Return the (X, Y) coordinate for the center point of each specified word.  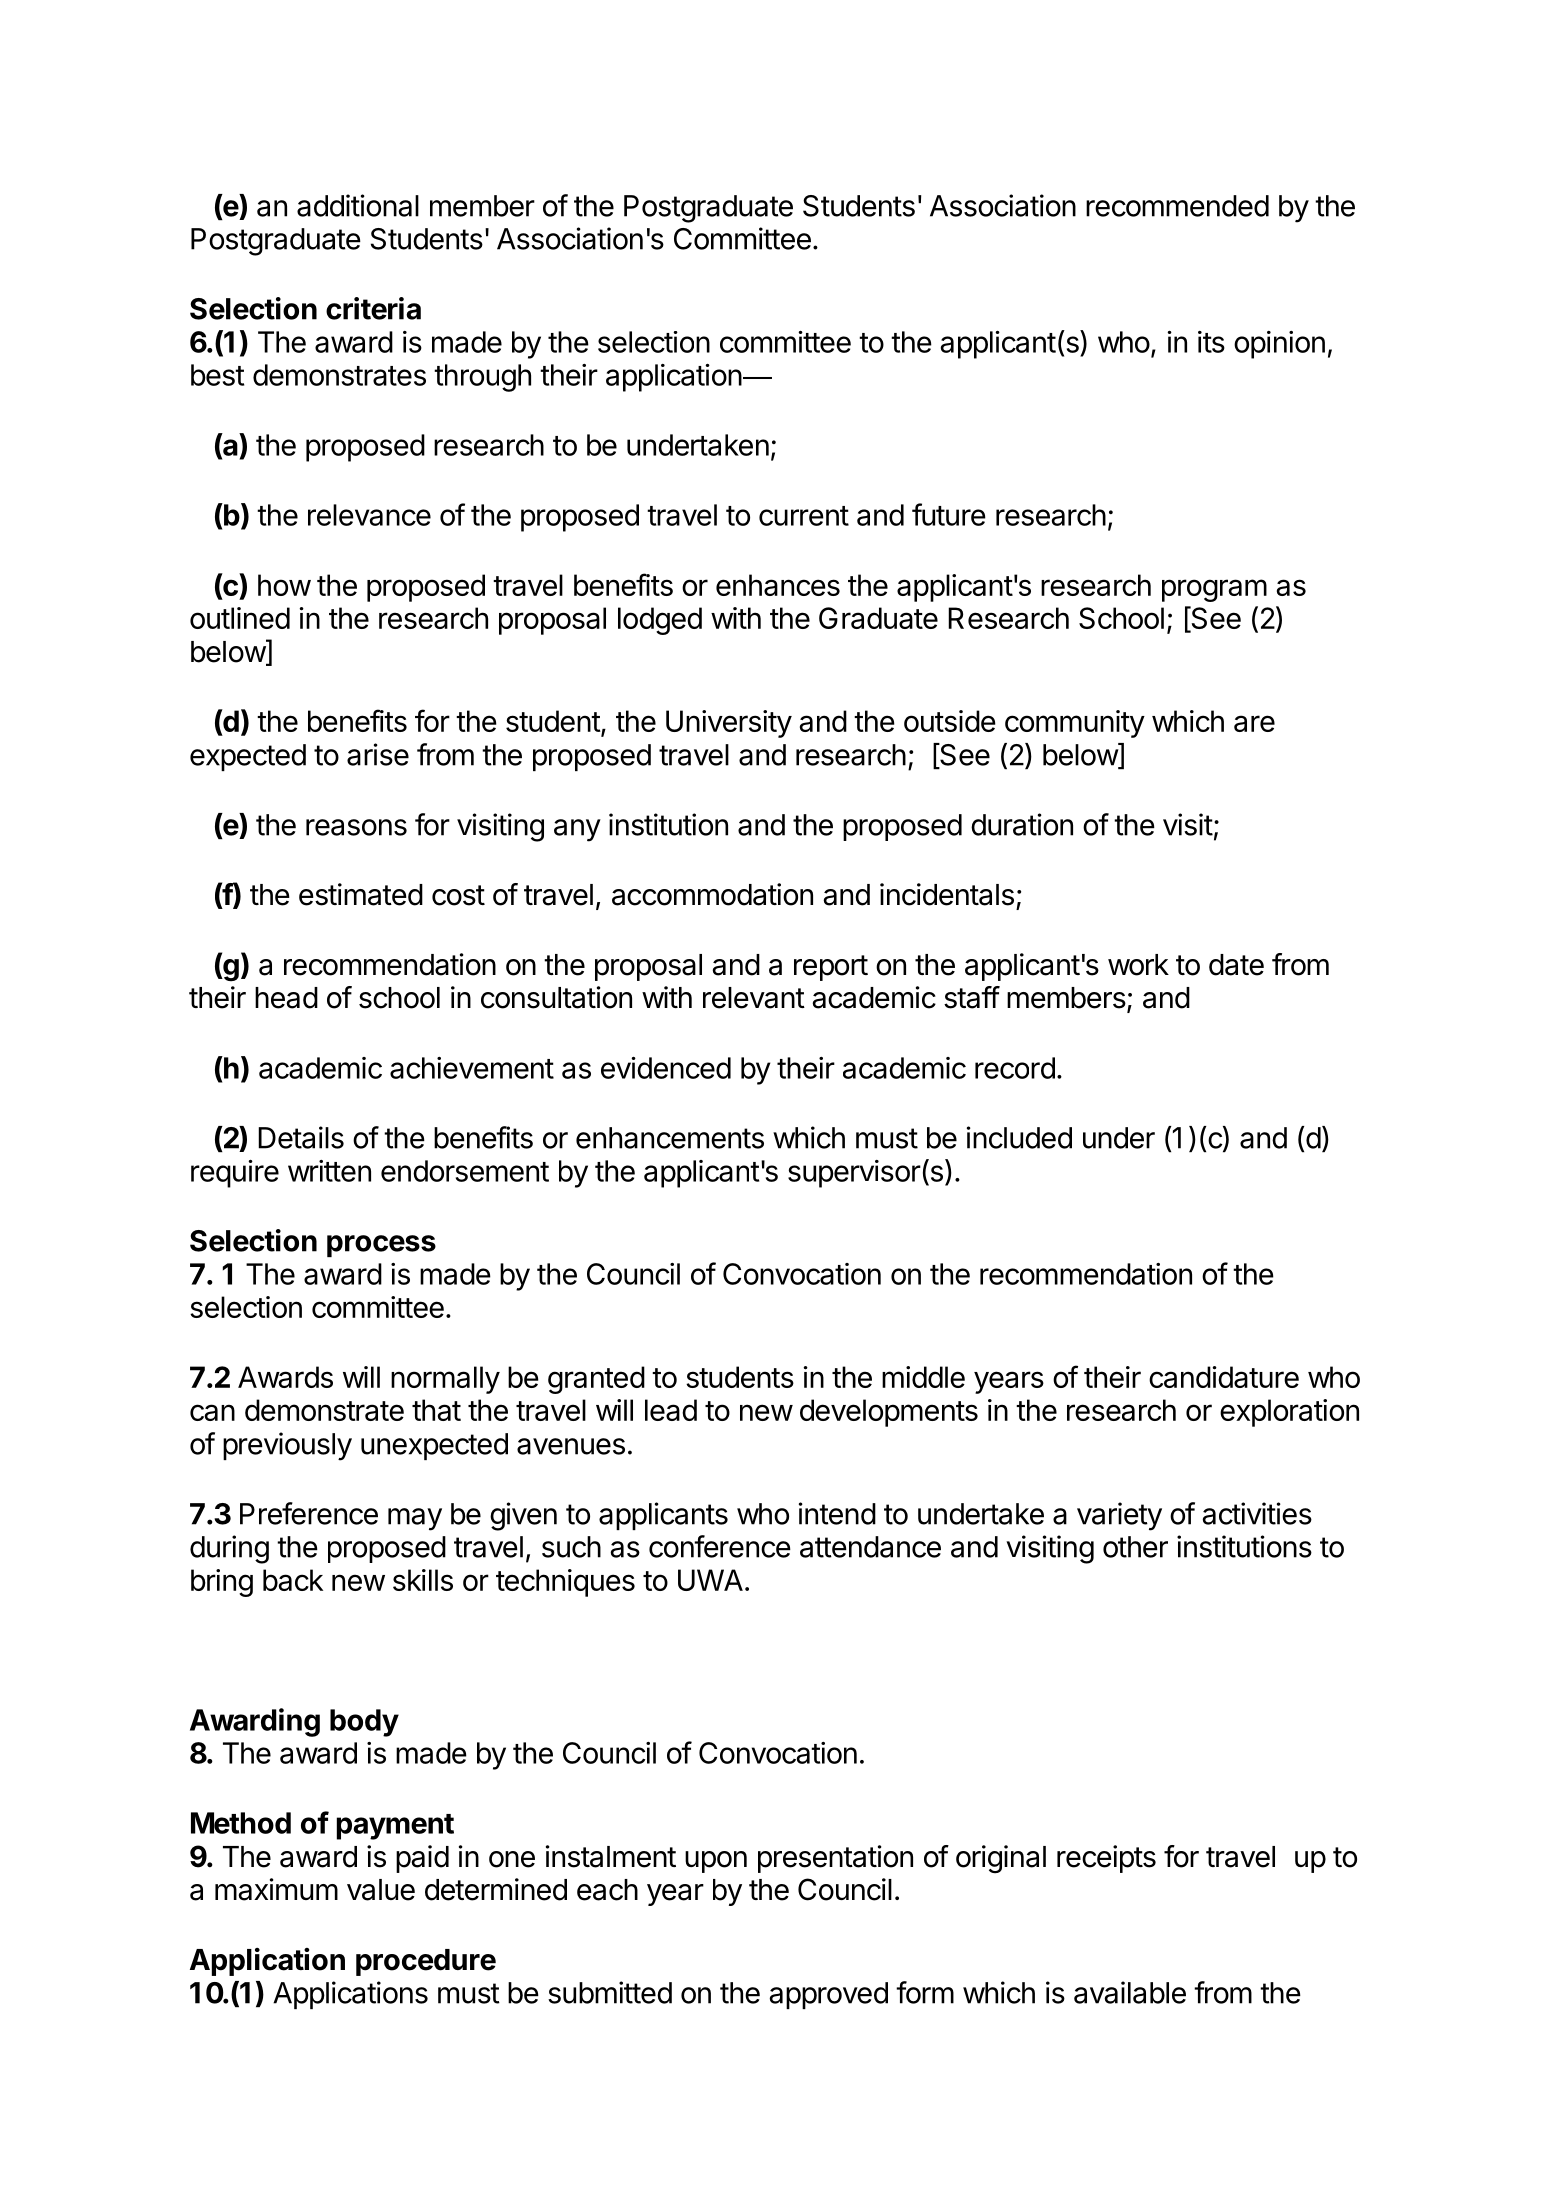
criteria (373, 308)
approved (828, 1995)
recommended (1177, 206)
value (381, 1890)
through (482, 378)
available (1130, 1992)
